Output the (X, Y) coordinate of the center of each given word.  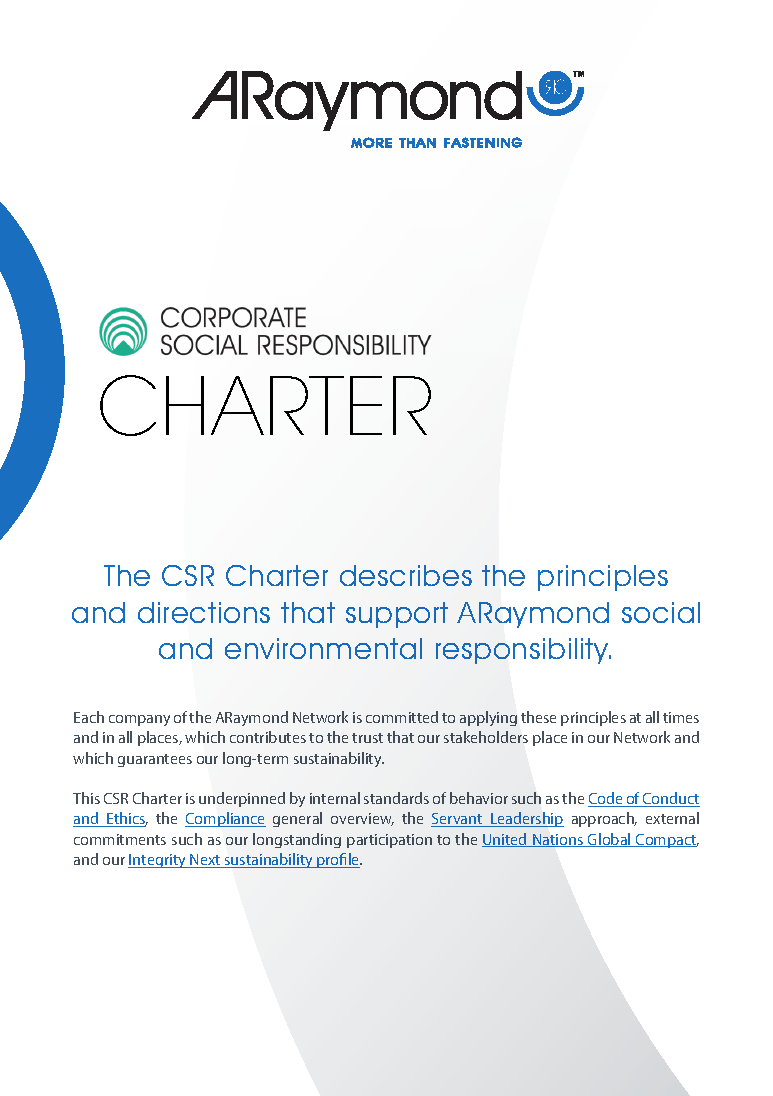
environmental (323, 648)
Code (606, 799)
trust (367, 738)
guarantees (155, 760)
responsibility (523, 651)
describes (406, 575)
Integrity (158, 861)
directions (204, 612)
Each (89, 717)
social (661, 612)
